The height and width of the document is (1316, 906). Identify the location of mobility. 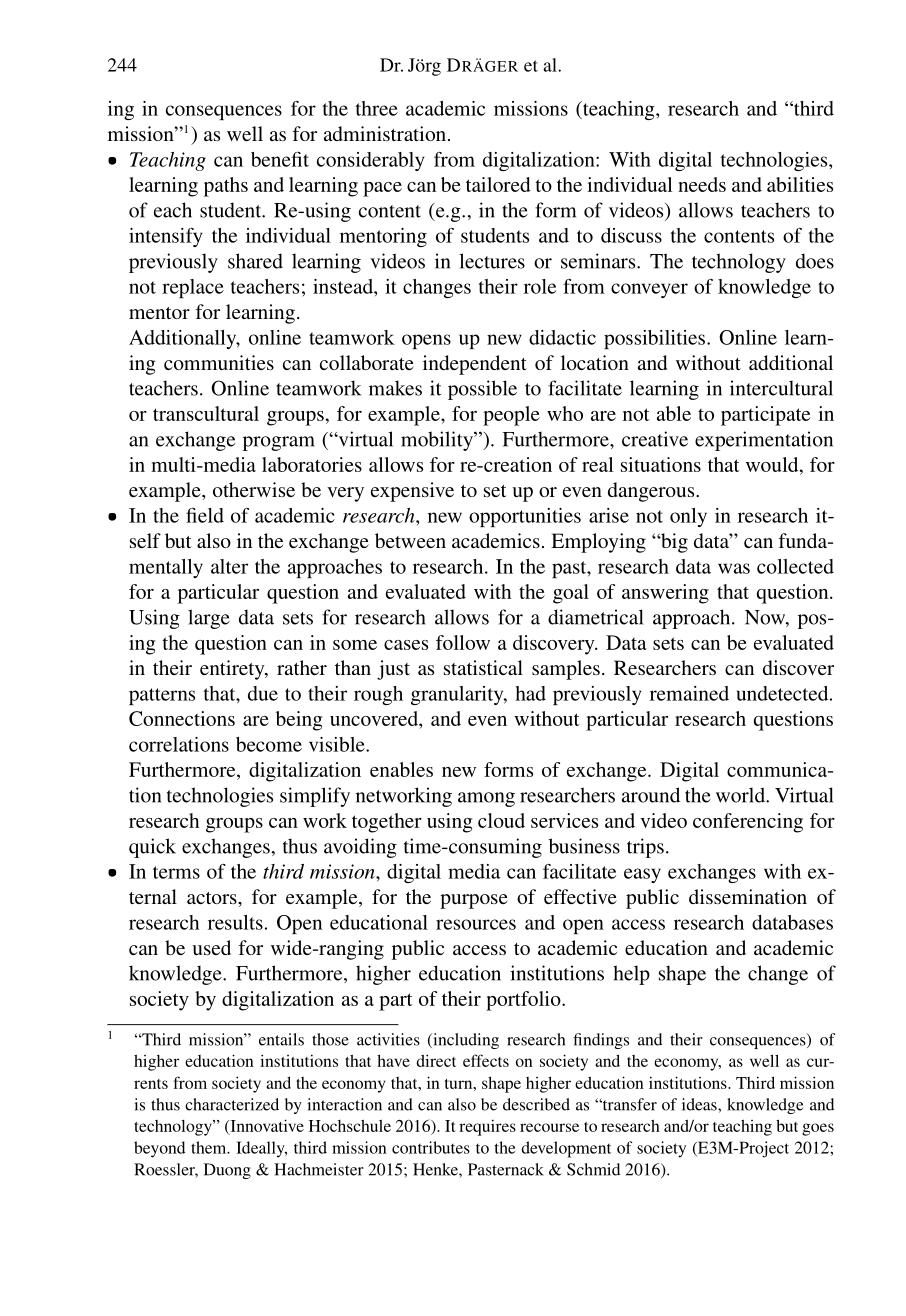
(438, 441).
